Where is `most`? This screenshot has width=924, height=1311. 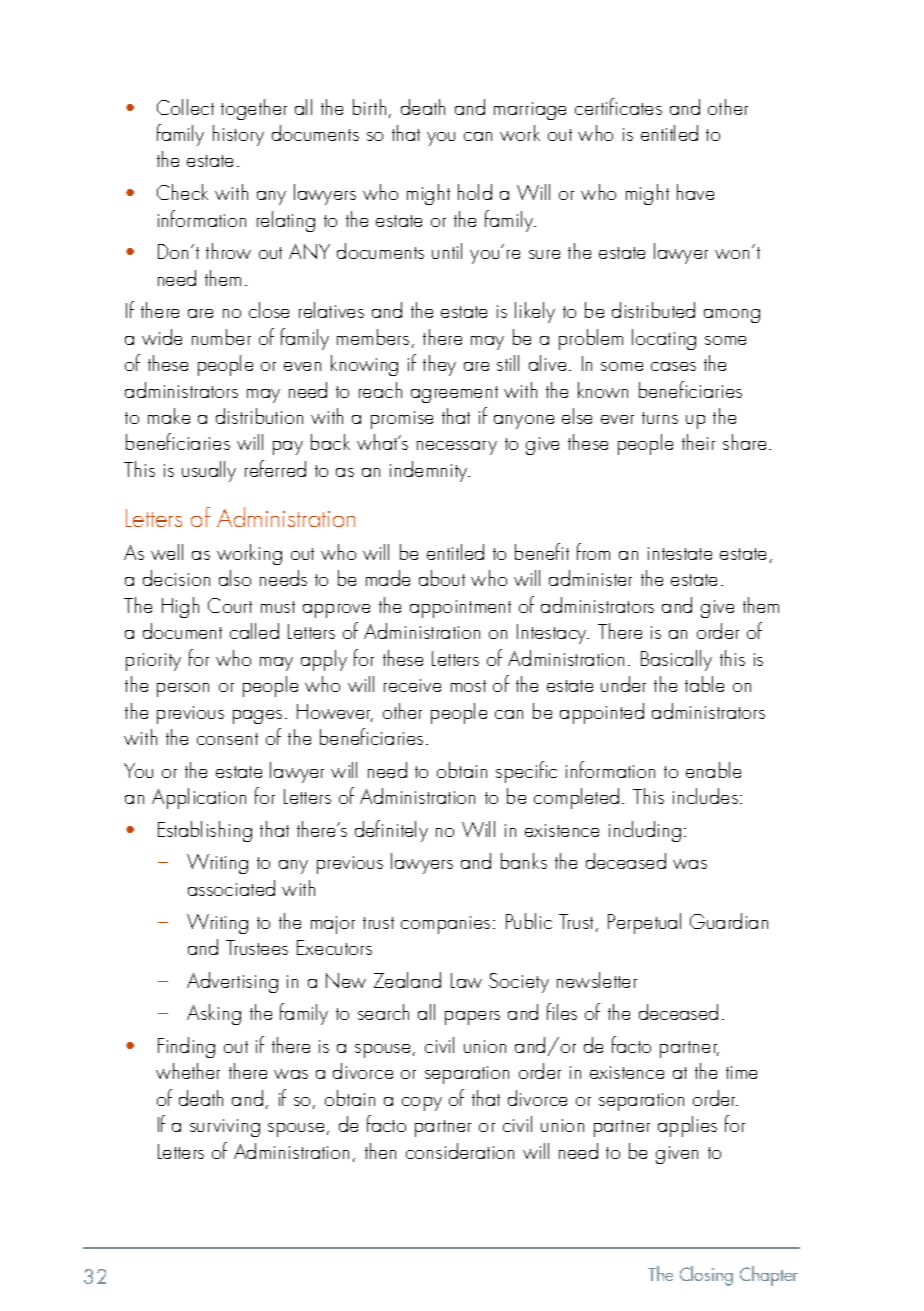 most is located at coordinates (468, 686).
